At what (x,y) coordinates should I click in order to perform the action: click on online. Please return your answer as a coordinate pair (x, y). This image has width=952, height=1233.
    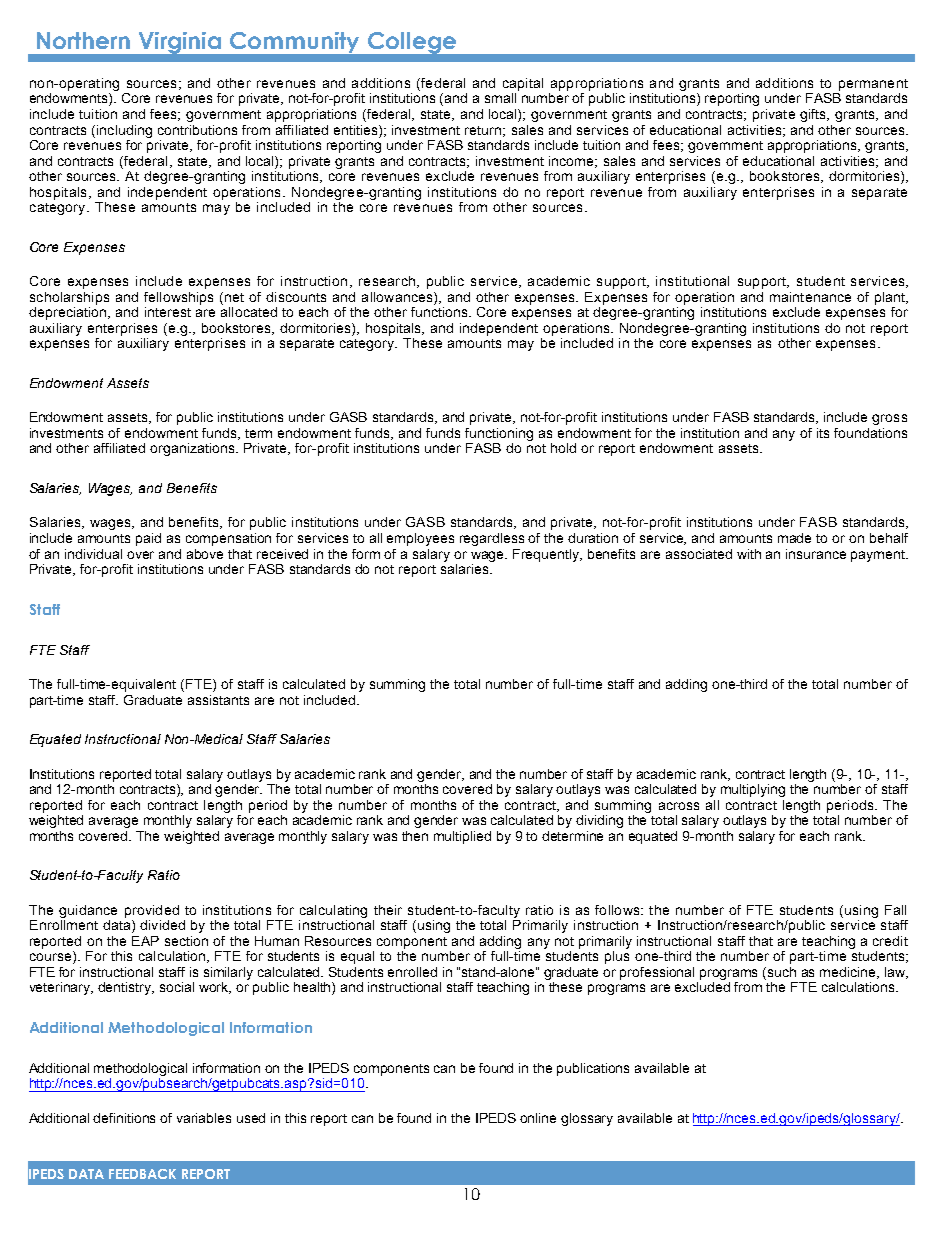
    Looking at the image, I should click on (538, 1118).
